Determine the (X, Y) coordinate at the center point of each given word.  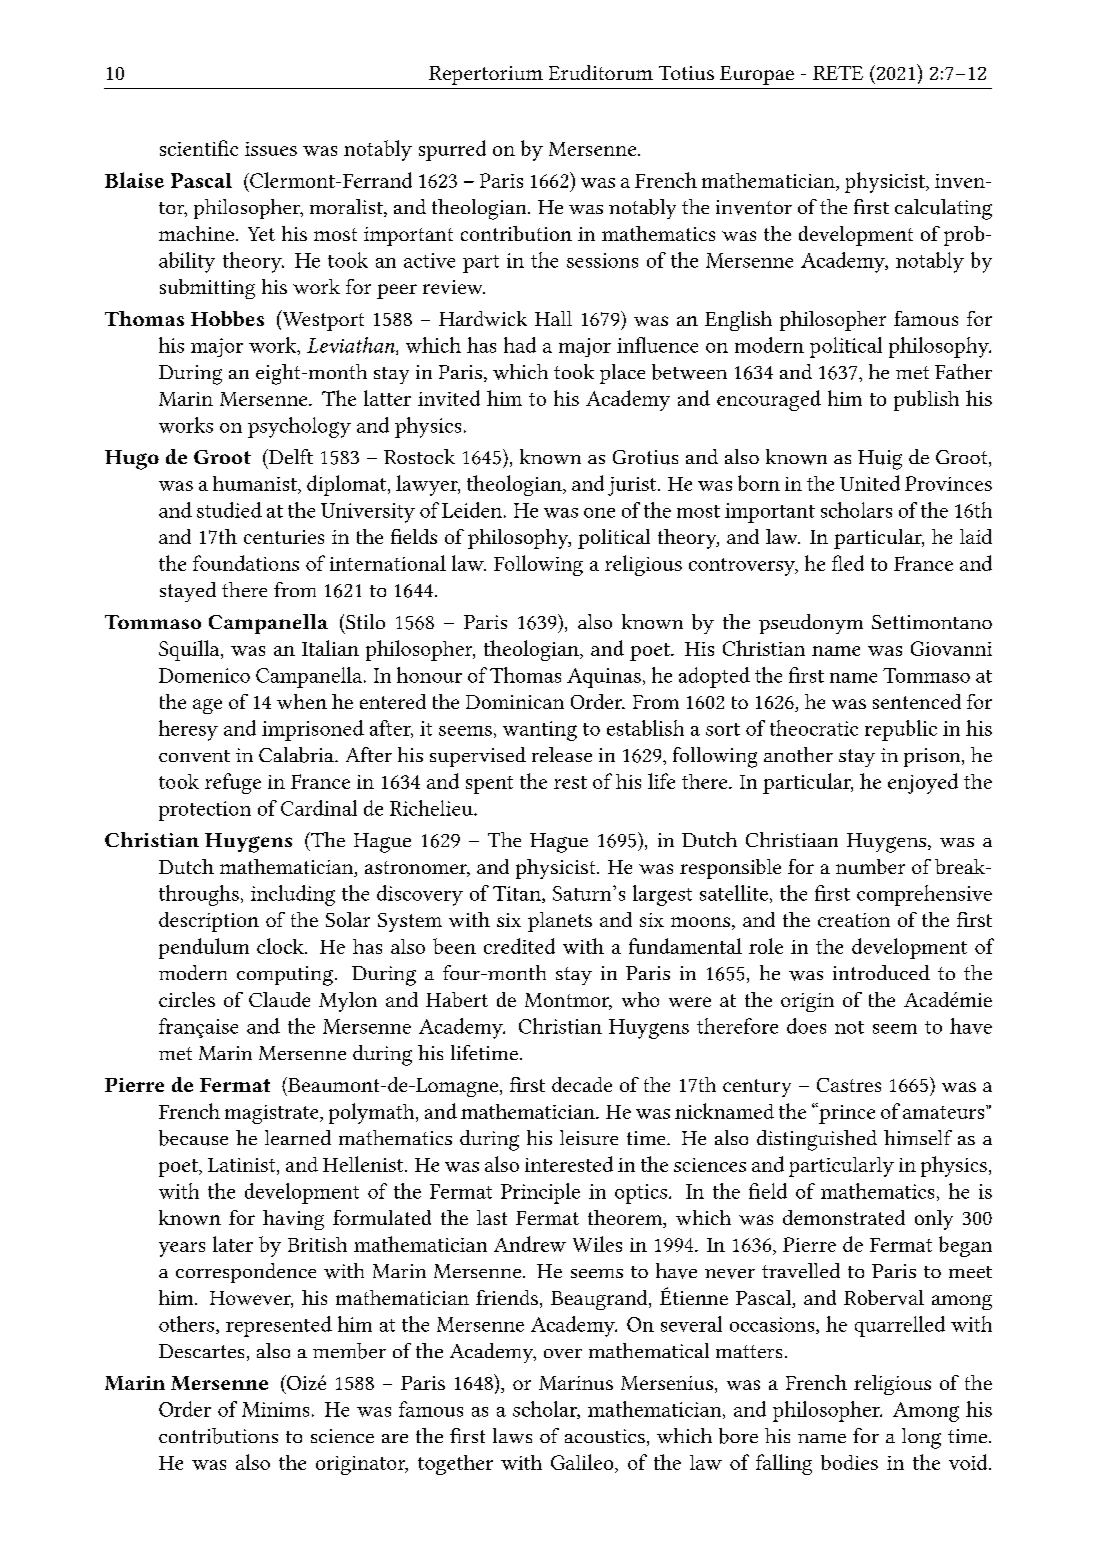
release (562, 754)
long (921, 1438)
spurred (452, 150)
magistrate (273, 1114)
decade (582, 1084)
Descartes (201, 1351)
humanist (256, 485)
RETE (838, 73)
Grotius (645, 457)
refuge (233, 783)
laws (512, 1435)
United (870, 483)
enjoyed (923, 783)
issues (271, 149)
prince (846, 1113)
